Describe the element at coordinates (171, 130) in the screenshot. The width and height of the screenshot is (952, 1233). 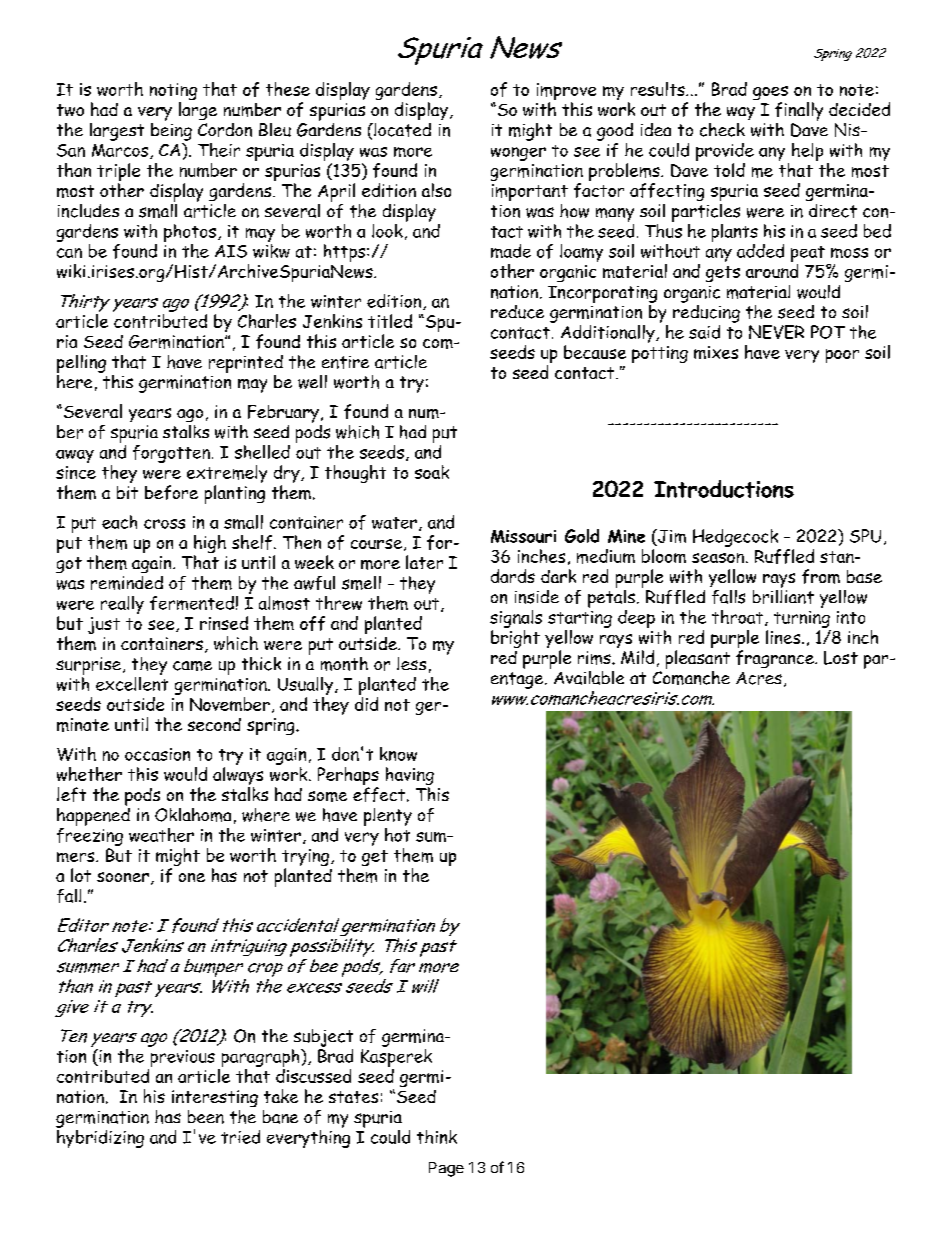
I see `being` at that location.
